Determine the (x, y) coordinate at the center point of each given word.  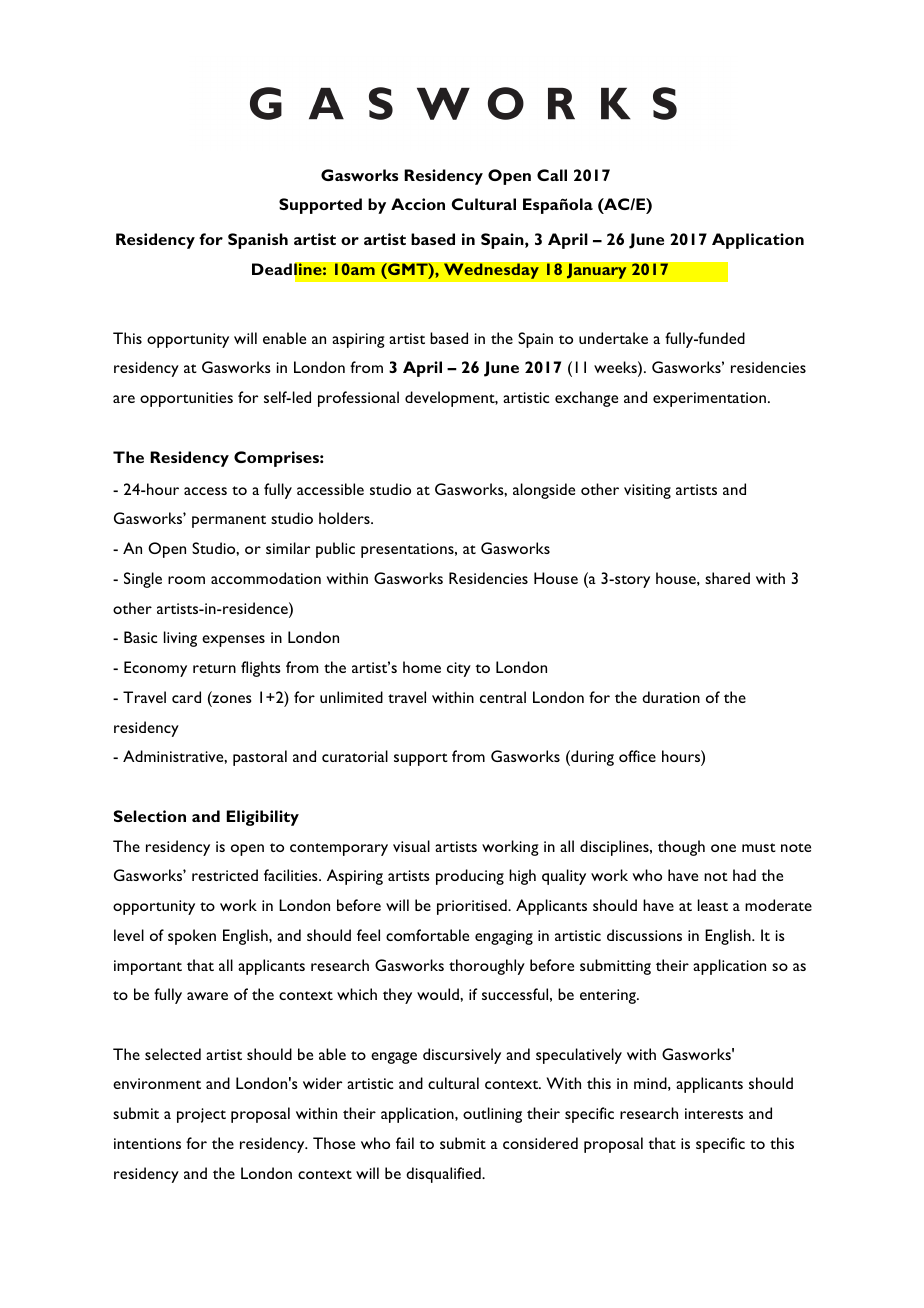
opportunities (186, 399)
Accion (418, 204)
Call (552, 175)
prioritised (473, 907)
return (214, 668)
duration (671, 697)
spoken (192, 937)
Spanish (258, 241)
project (201, 1115)
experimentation (709, 399)
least (713, 905)
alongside (544, 491)
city (459, 669)
